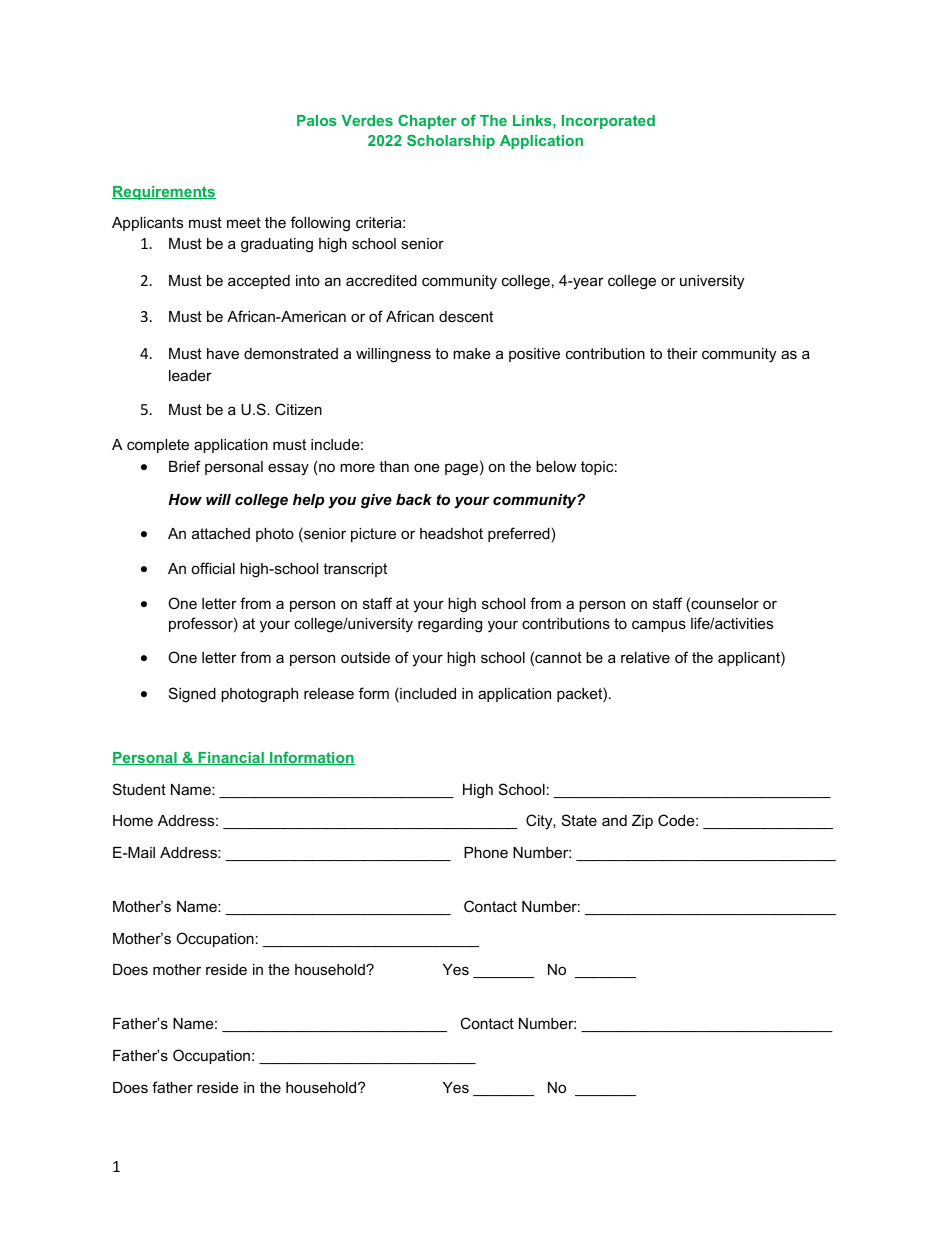 The width and height of the image is (952, 1233). Describe the element at coordinates (614, 820) in the image. I see `and` at that location.
